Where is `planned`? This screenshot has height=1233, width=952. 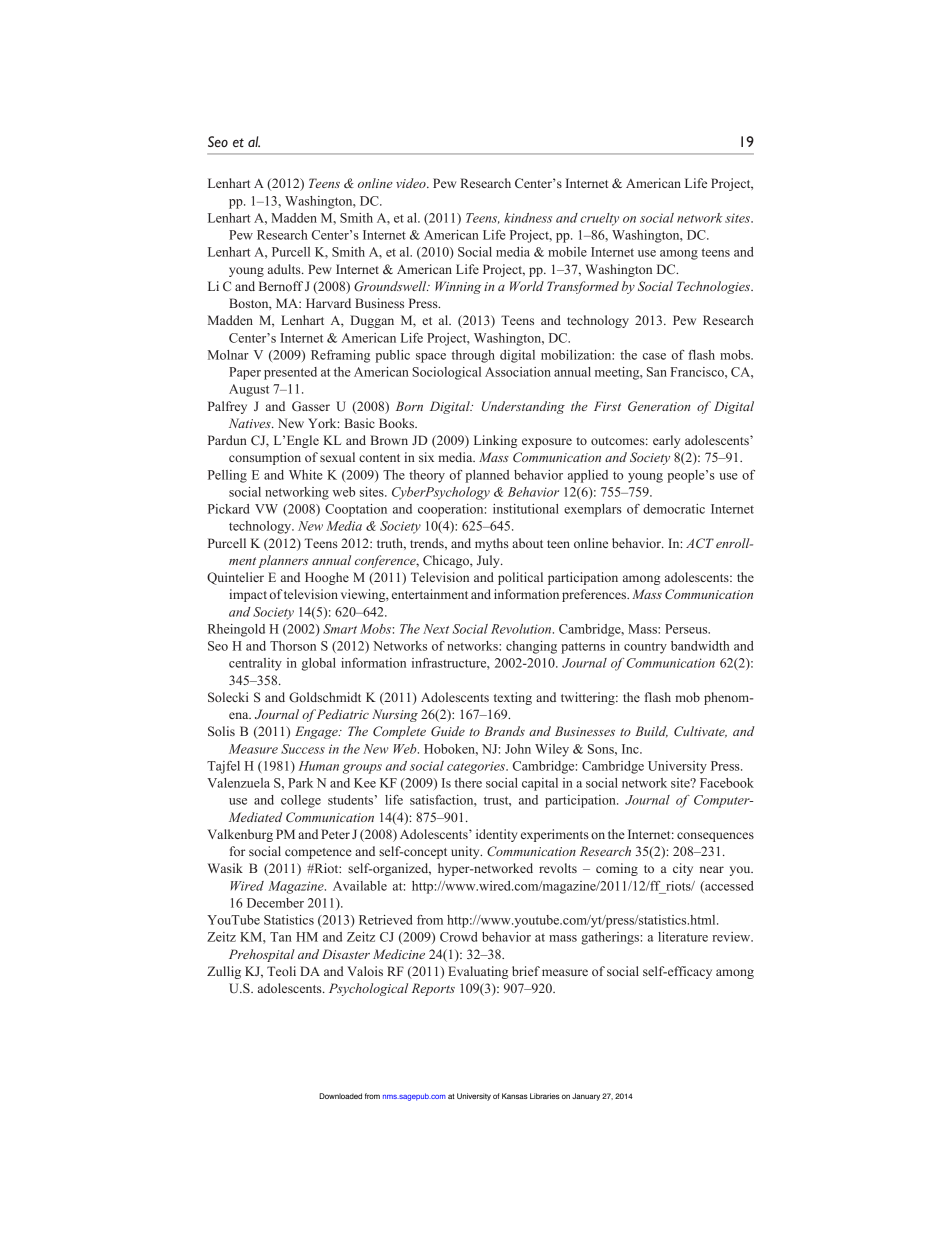 planned is located at coordinates (487, 476).
